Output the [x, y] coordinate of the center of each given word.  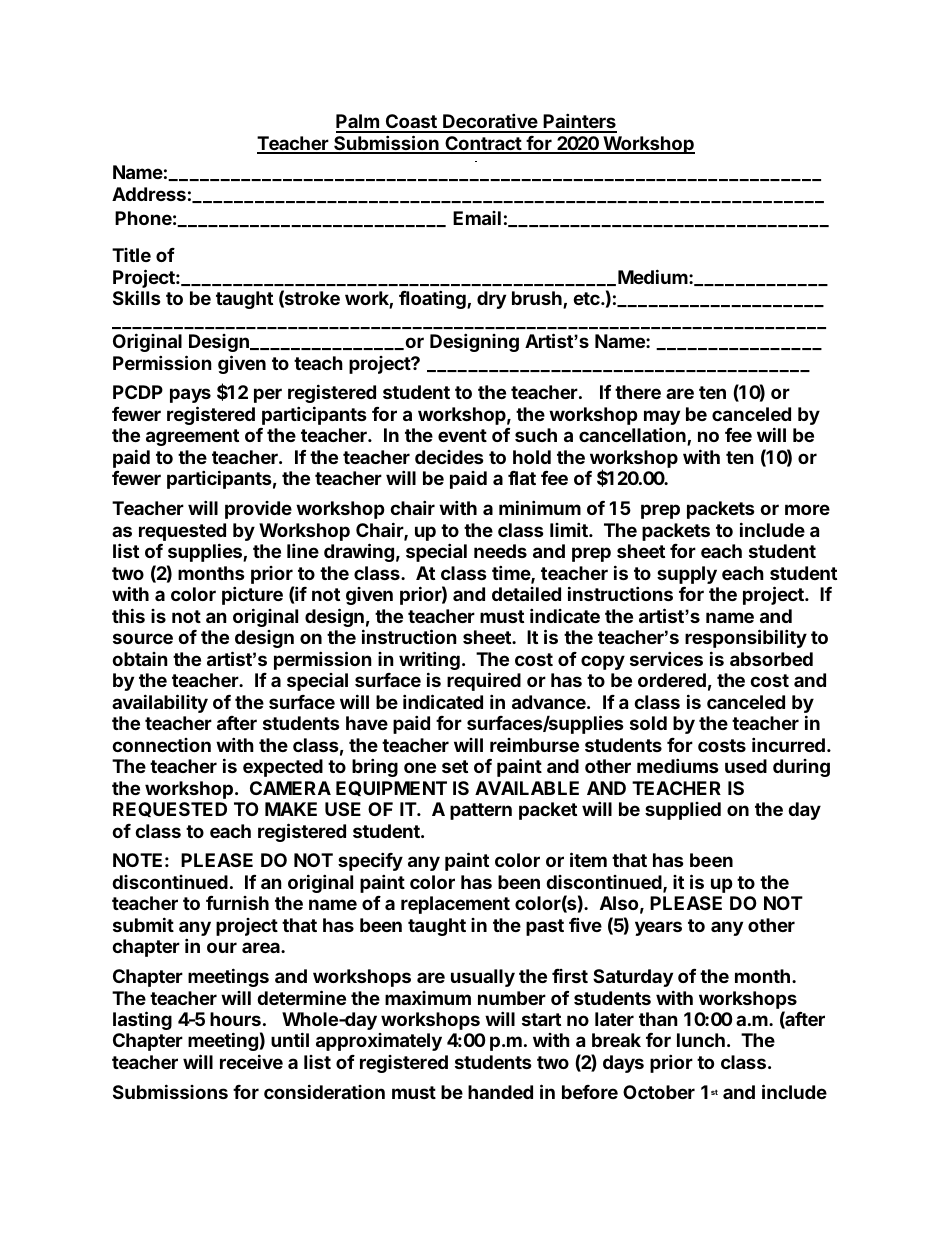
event [462, 435]
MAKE [291, 809]
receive [251, 1061]
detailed [526, 594]
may [662, 419]
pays [190, 395]
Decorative [490, 122]
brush [538, 300]
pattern [481, 811]
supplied [683, 811]
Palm [358, 123]
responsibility [746, 638]
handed [500, 1092]
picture [252, 595]
